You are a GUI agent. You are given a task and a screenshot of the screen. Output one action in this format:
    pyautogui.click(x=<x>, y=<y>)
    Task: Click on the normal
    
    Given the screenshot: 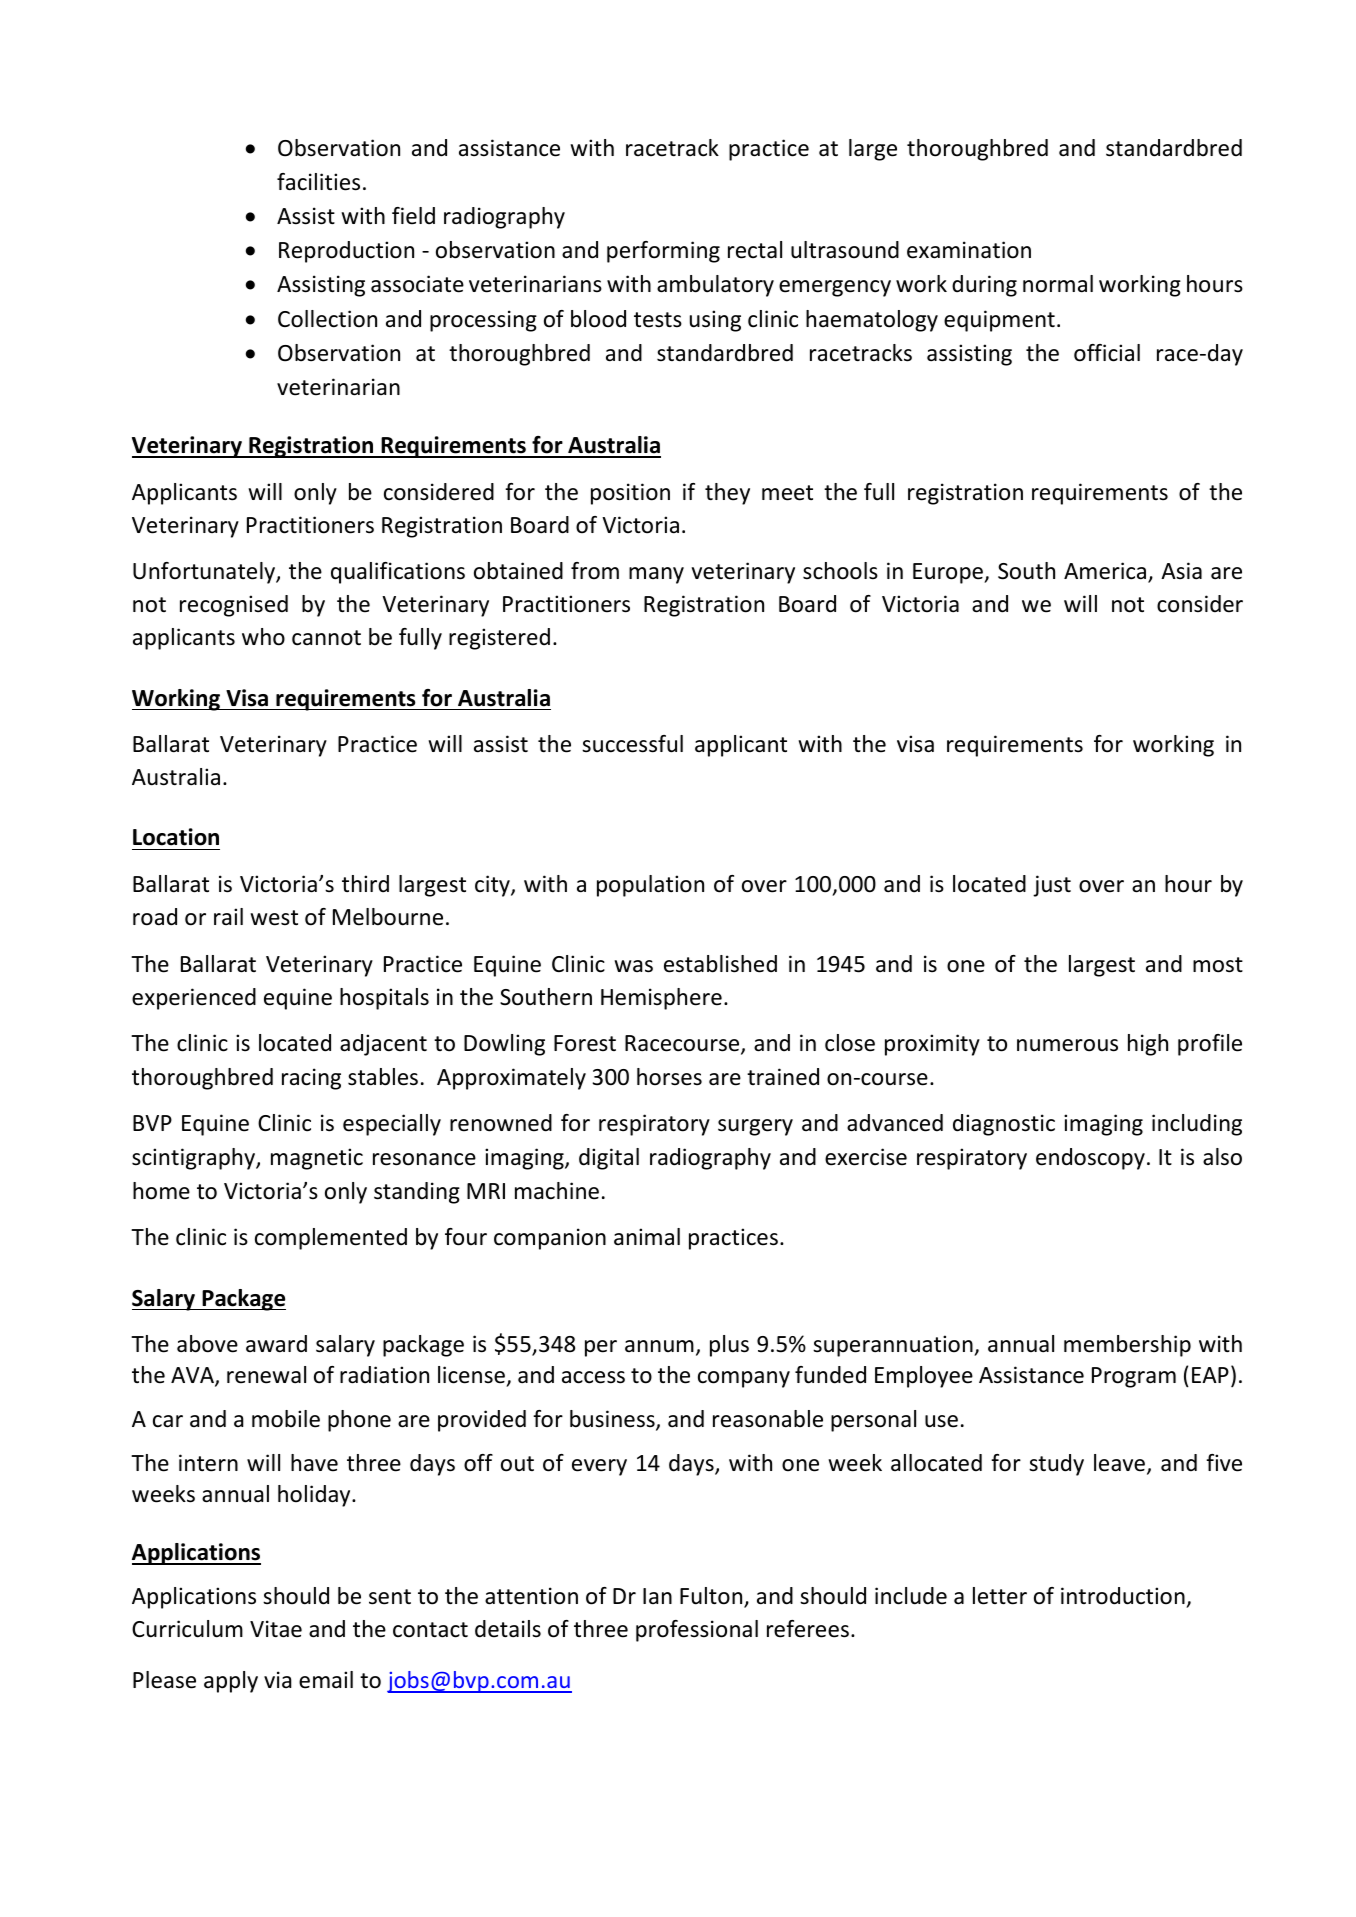 What is the action you would take?
    pyautogui.click(x=1058, y=284)
